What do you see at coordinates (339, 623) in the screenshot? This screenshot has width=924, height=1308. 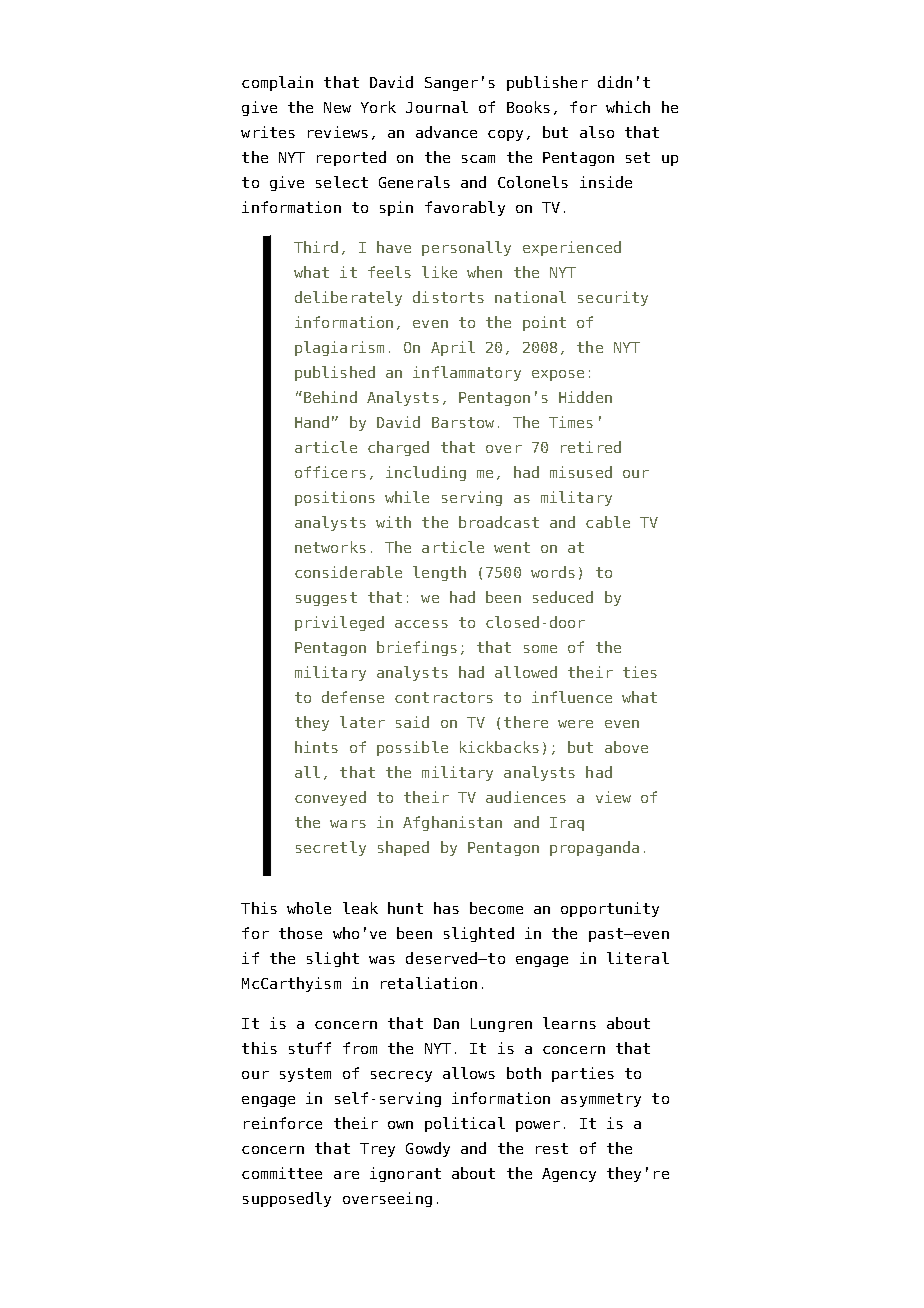 I see `privileged` at bounding box center [339, 623].
